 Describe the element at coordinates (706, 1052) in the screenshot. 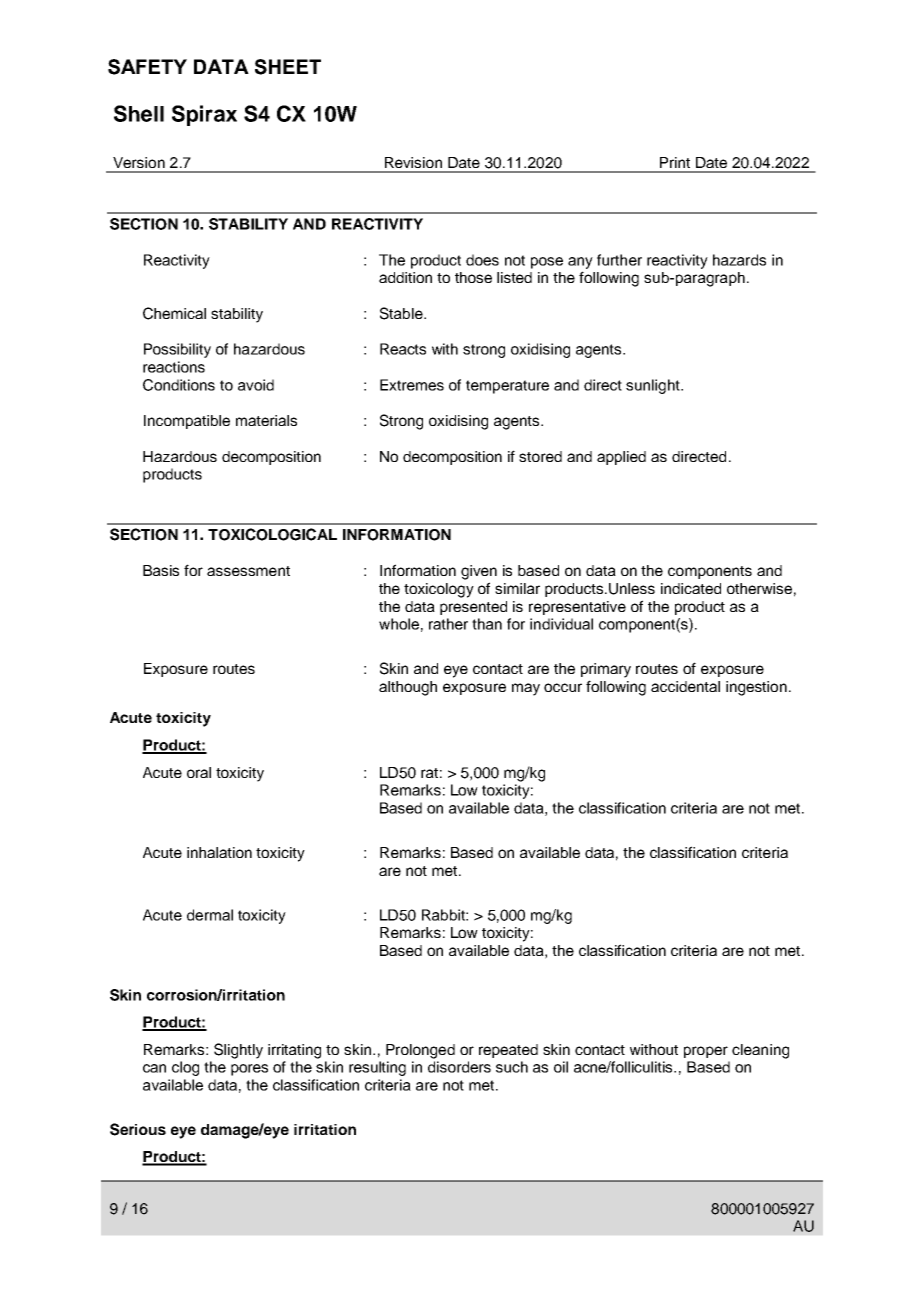

I see `proper` at that location.
